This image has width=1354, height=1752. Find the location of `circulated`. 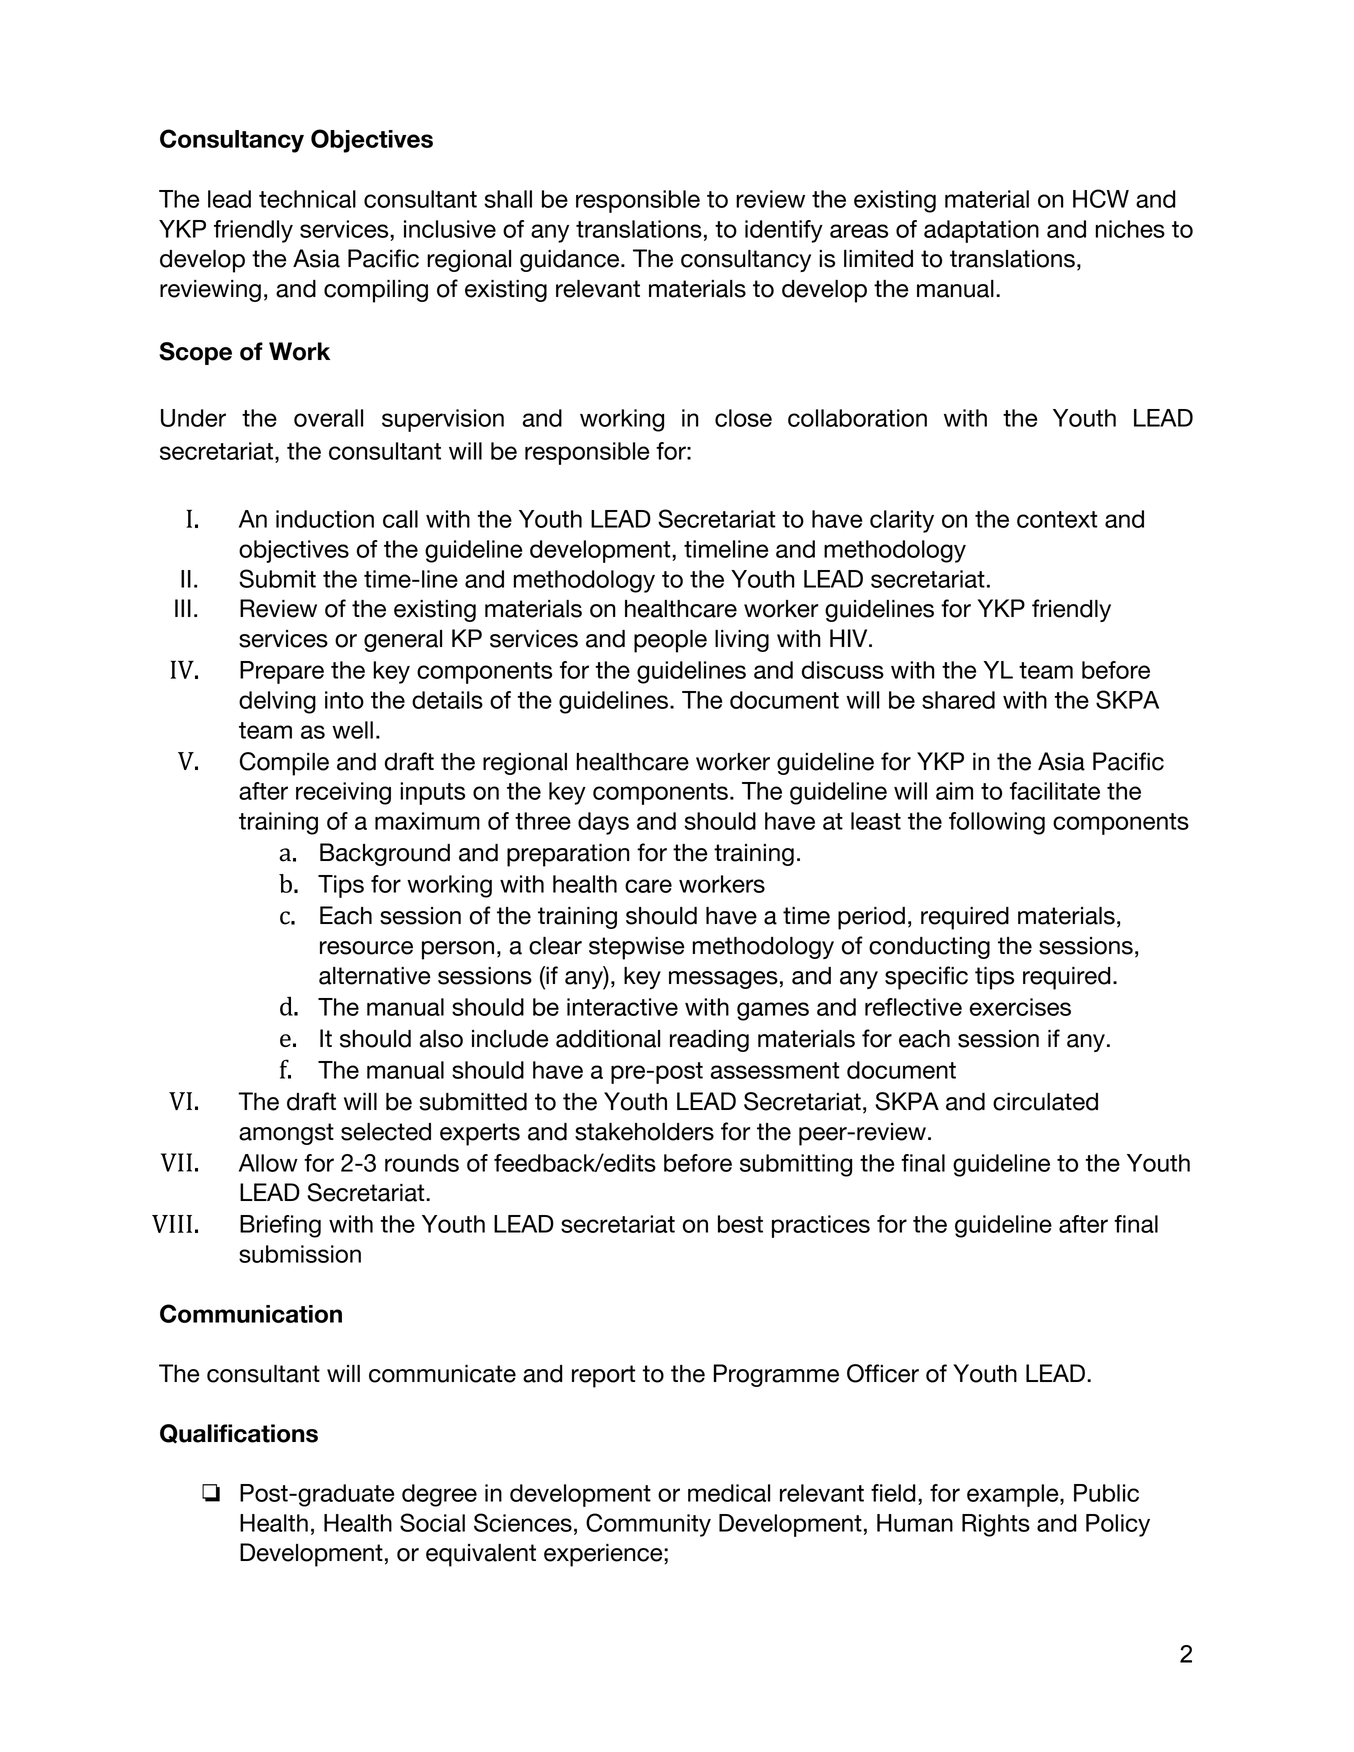

circulated is located at coordinates (1045, 1102).
